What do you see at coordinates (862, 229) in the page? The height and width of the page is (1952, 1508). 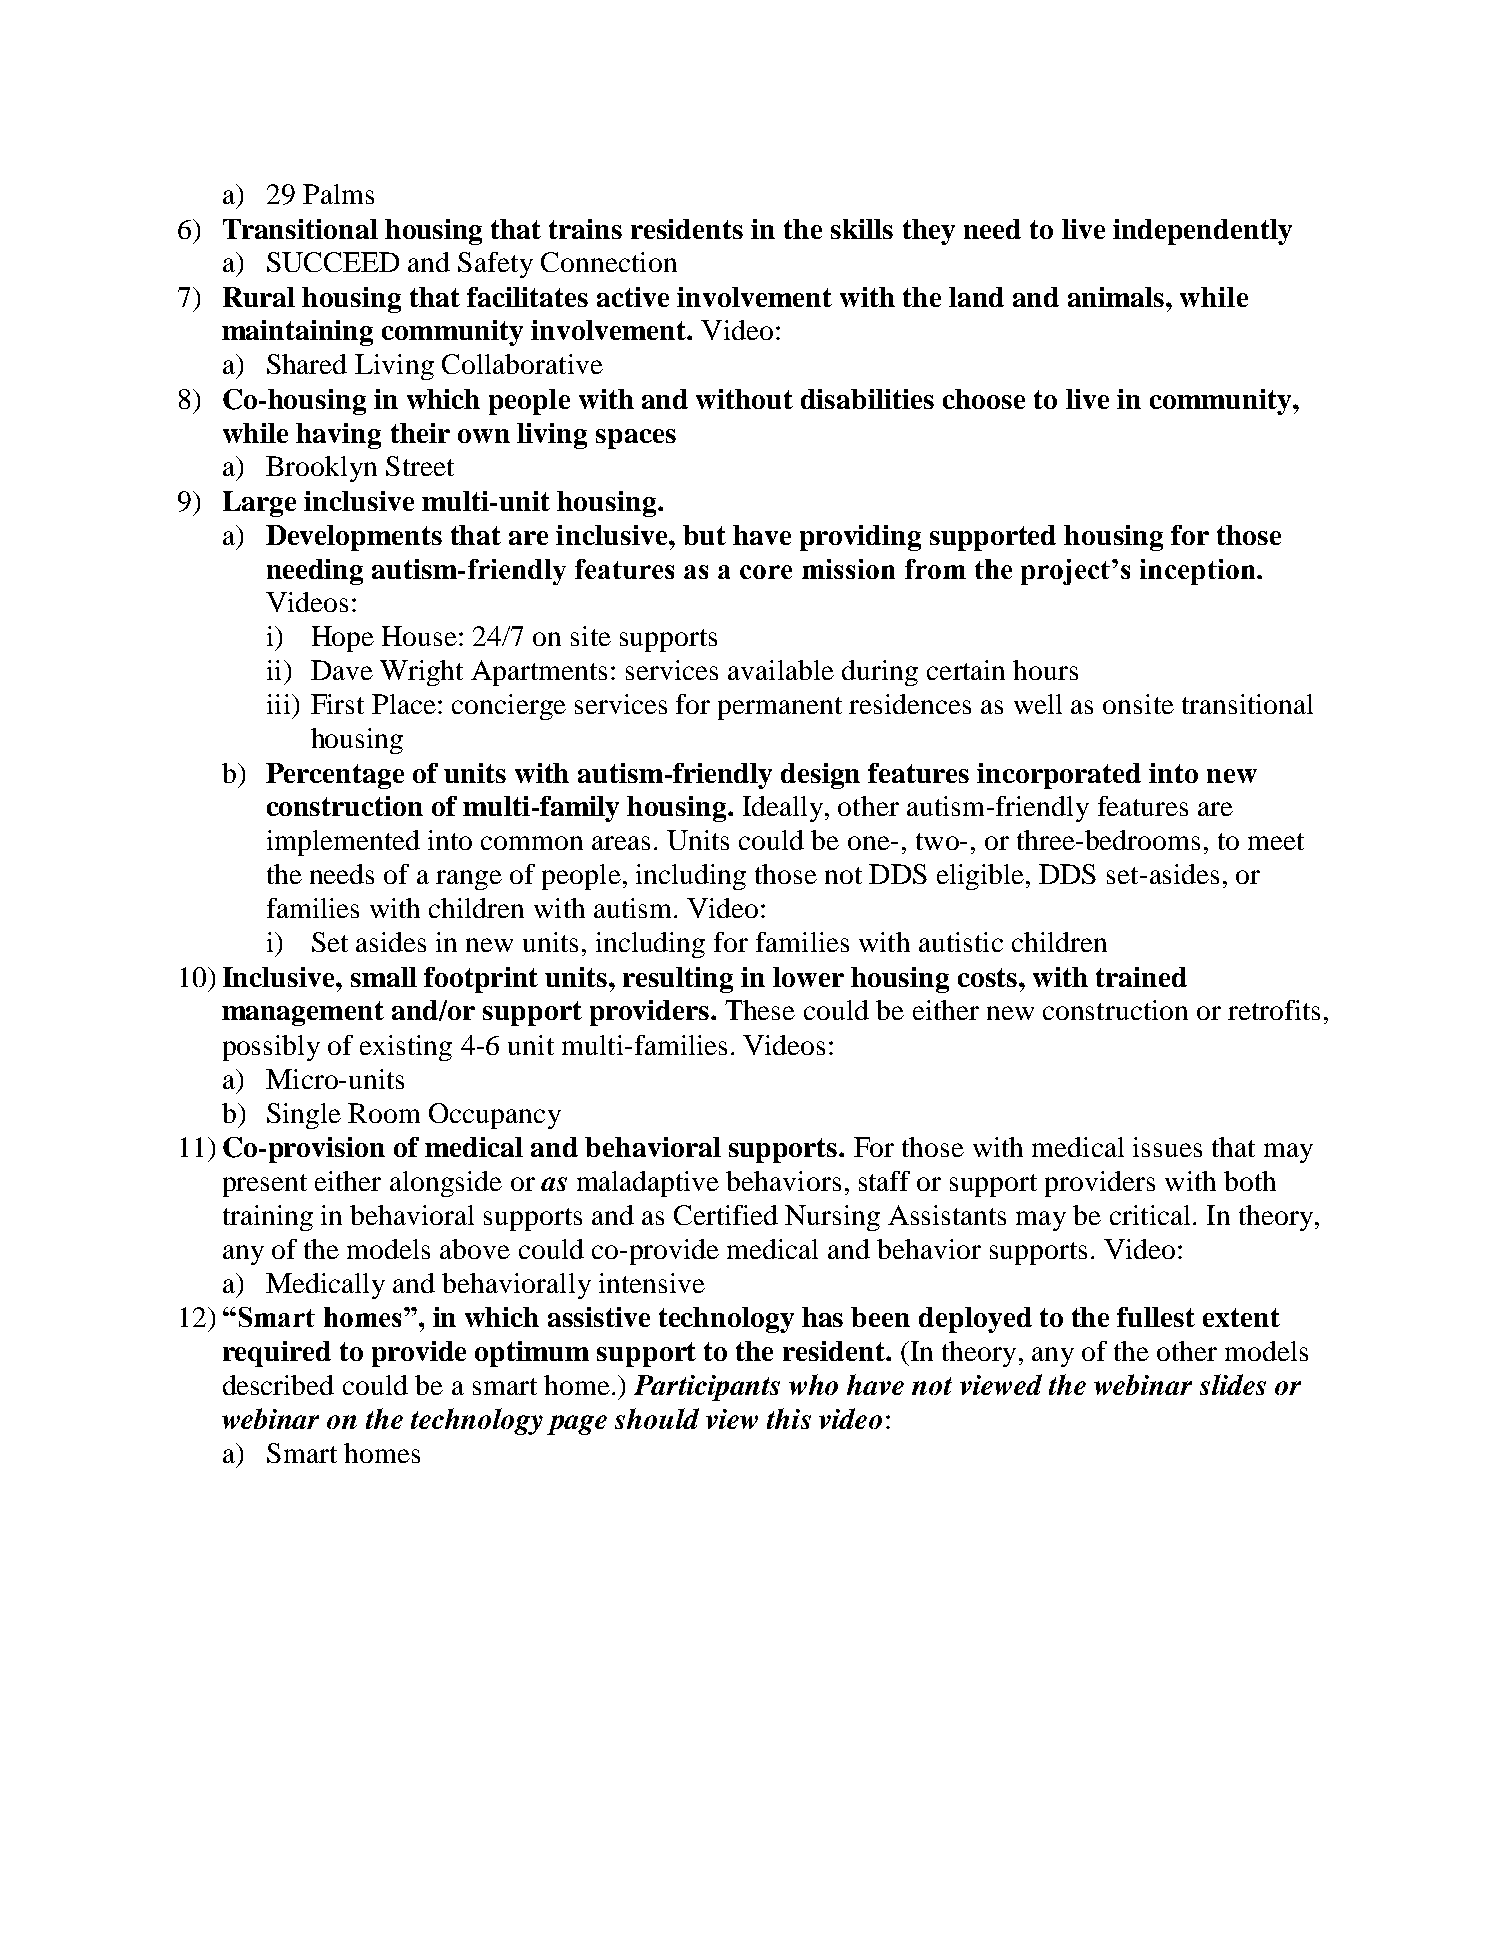 I see `skills` at bounding box center [862, 229].
